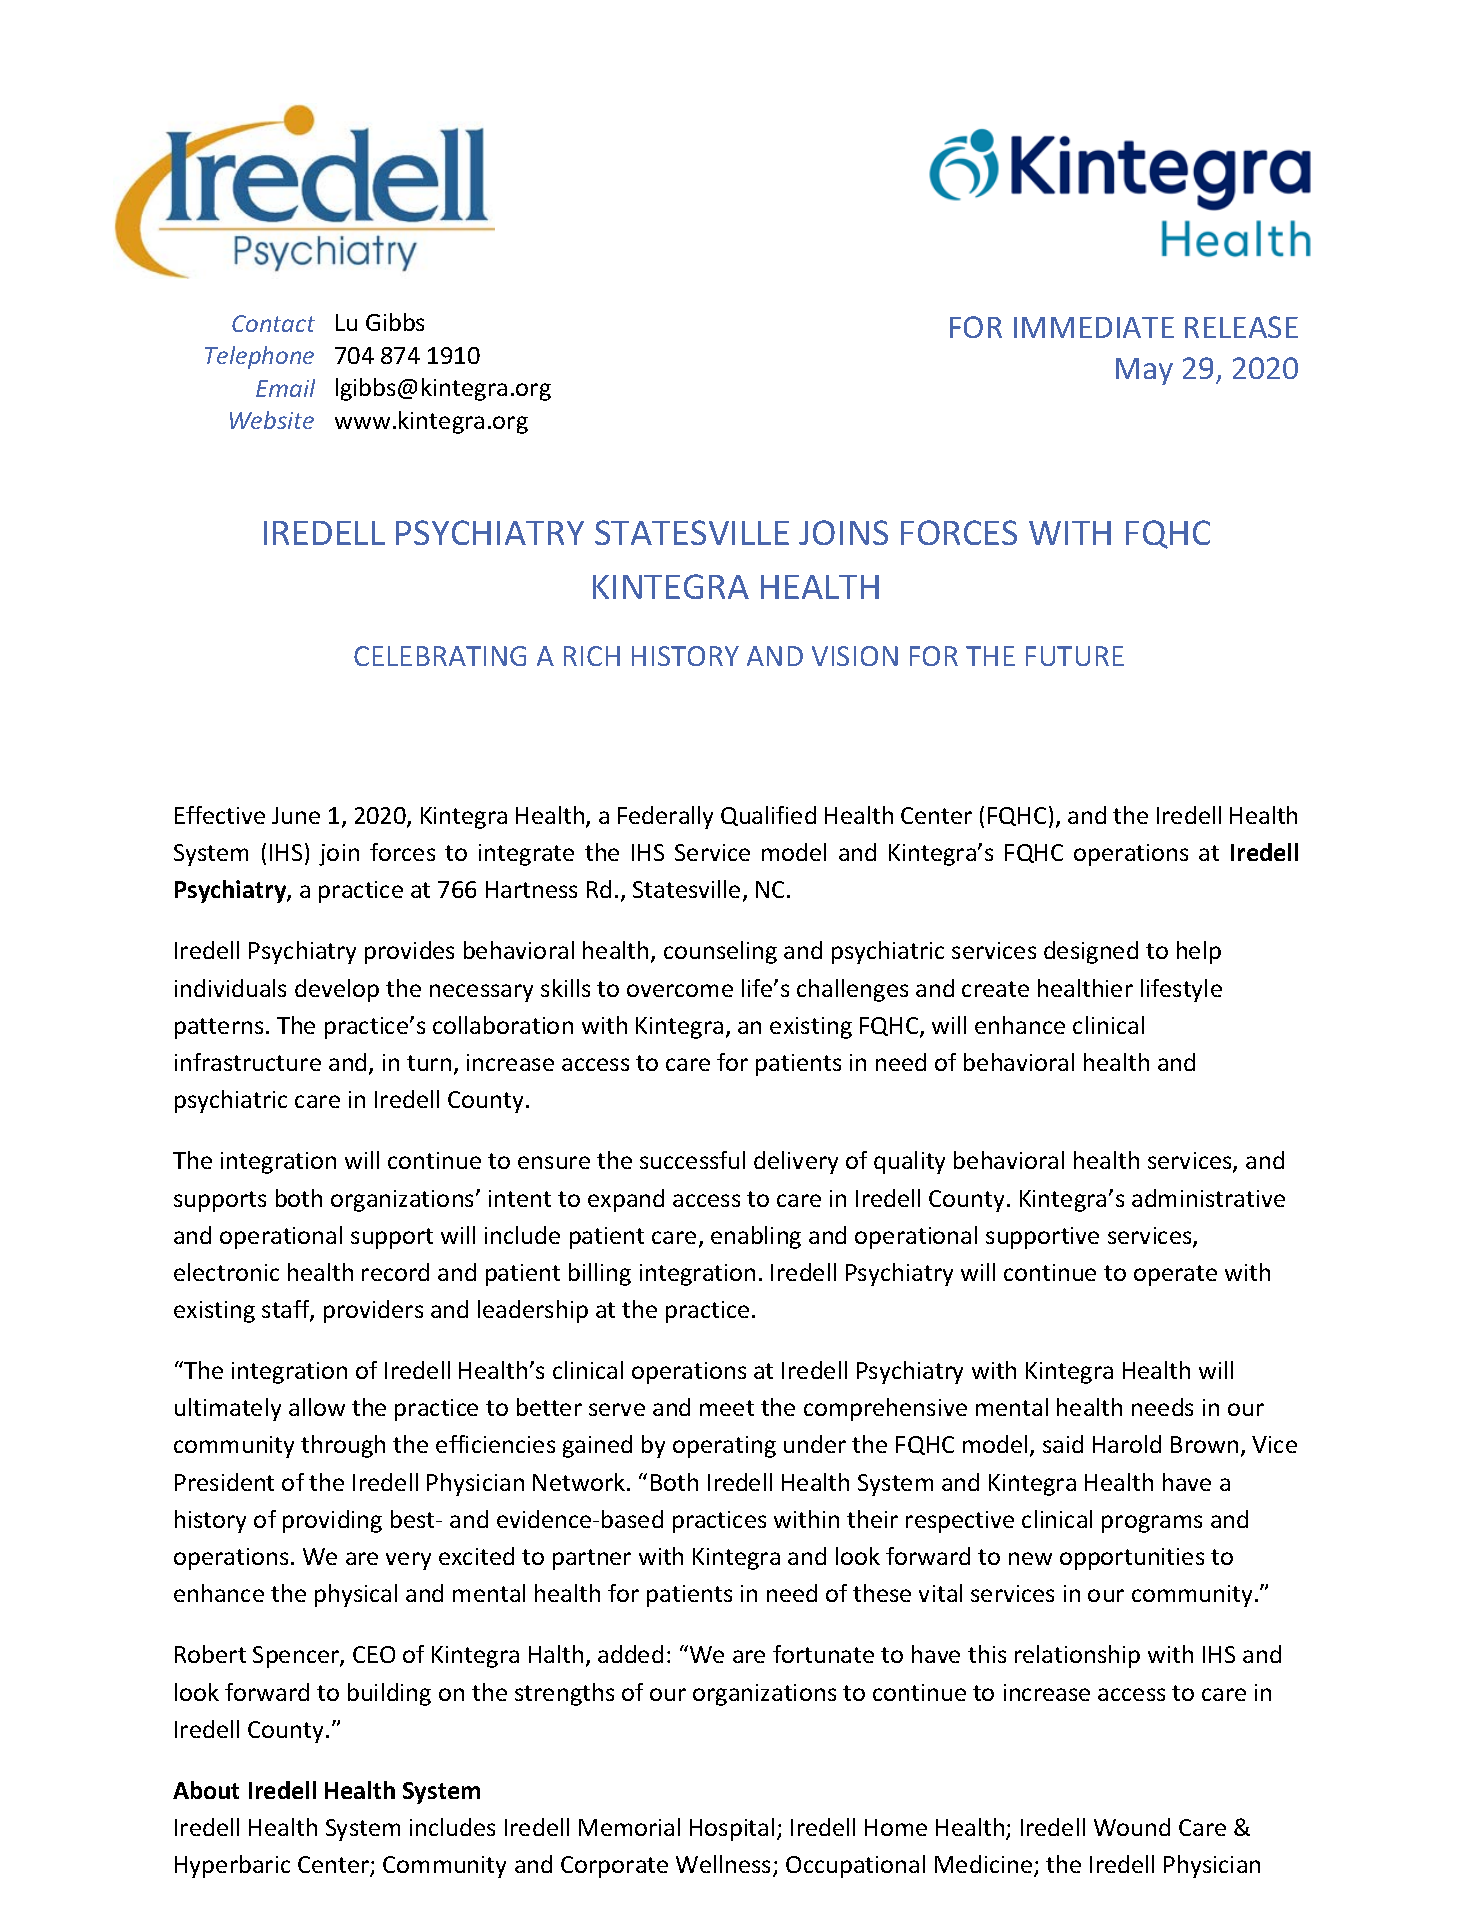 The width and height of the page is (1473, 1906). What do you see at coordinates (1094, 327) in the page?
I see `IMMEDIATE` at bounding box center [1094, 327].
